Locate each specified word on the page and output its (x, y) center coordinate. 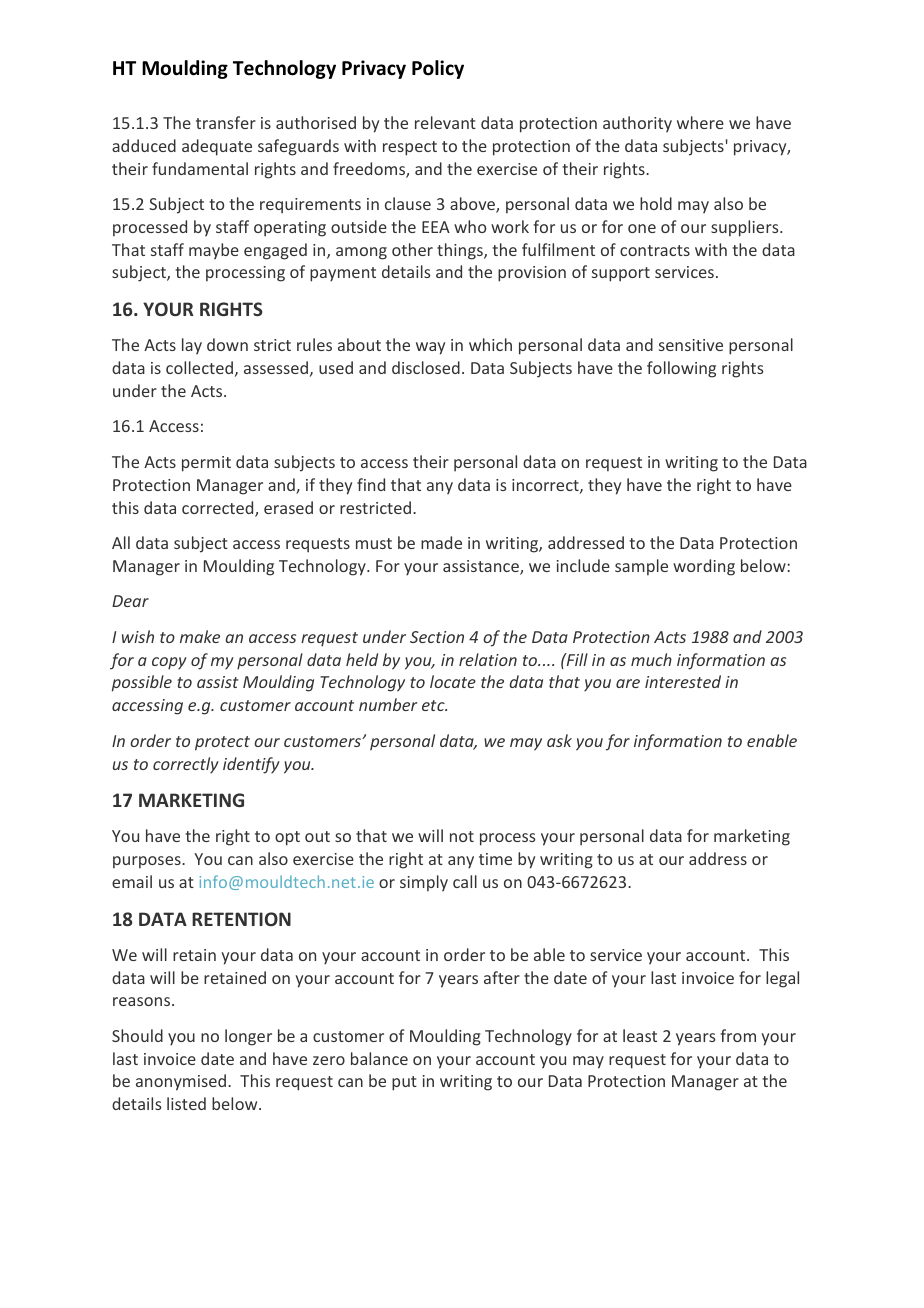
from (738, 1035)
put (404, 1083)
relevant (445, 122)
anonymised (181, 1082)
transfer (226, 122)
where (700, 122)
